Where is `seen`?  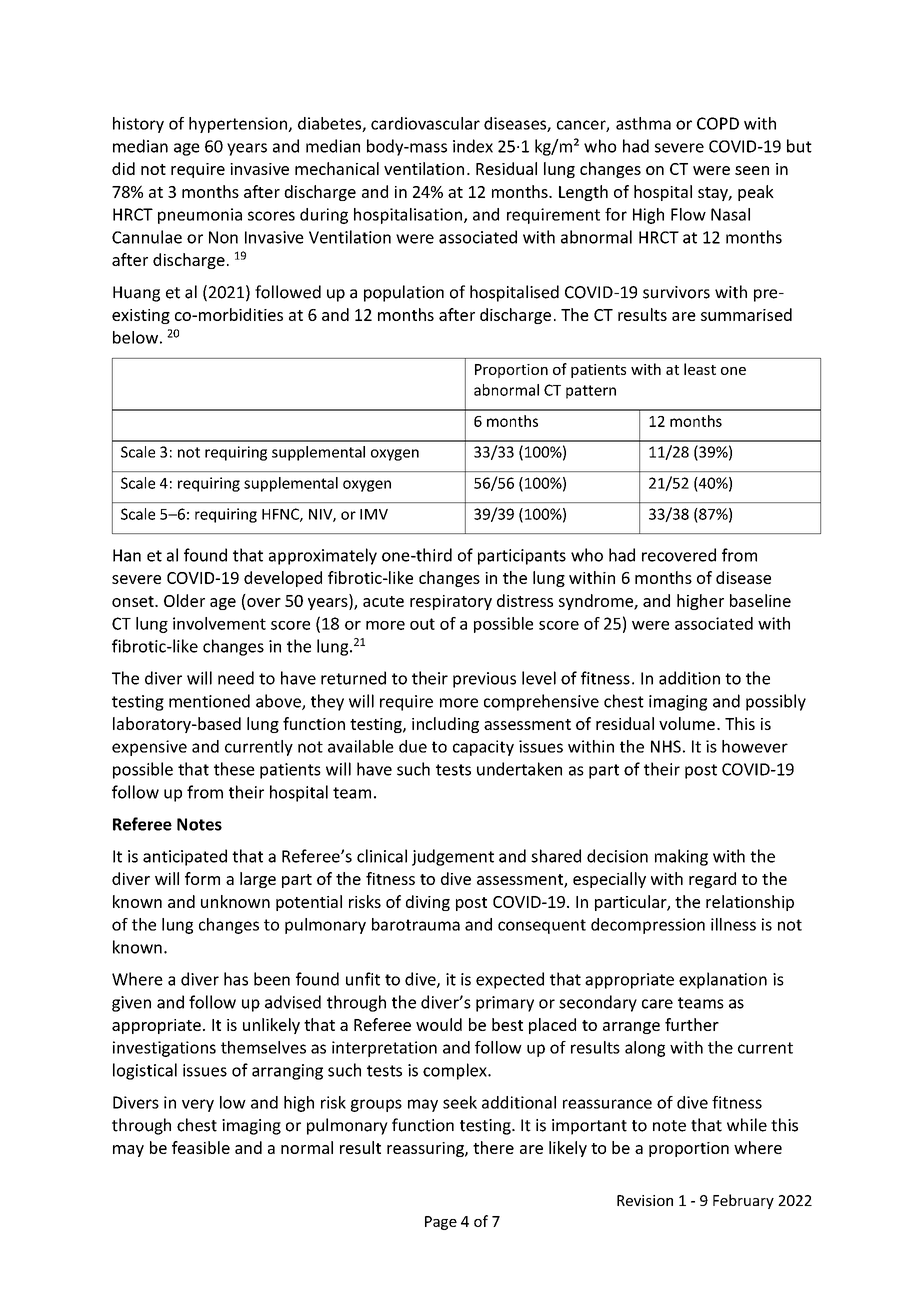
seen is located at coordinates (752, 170).
